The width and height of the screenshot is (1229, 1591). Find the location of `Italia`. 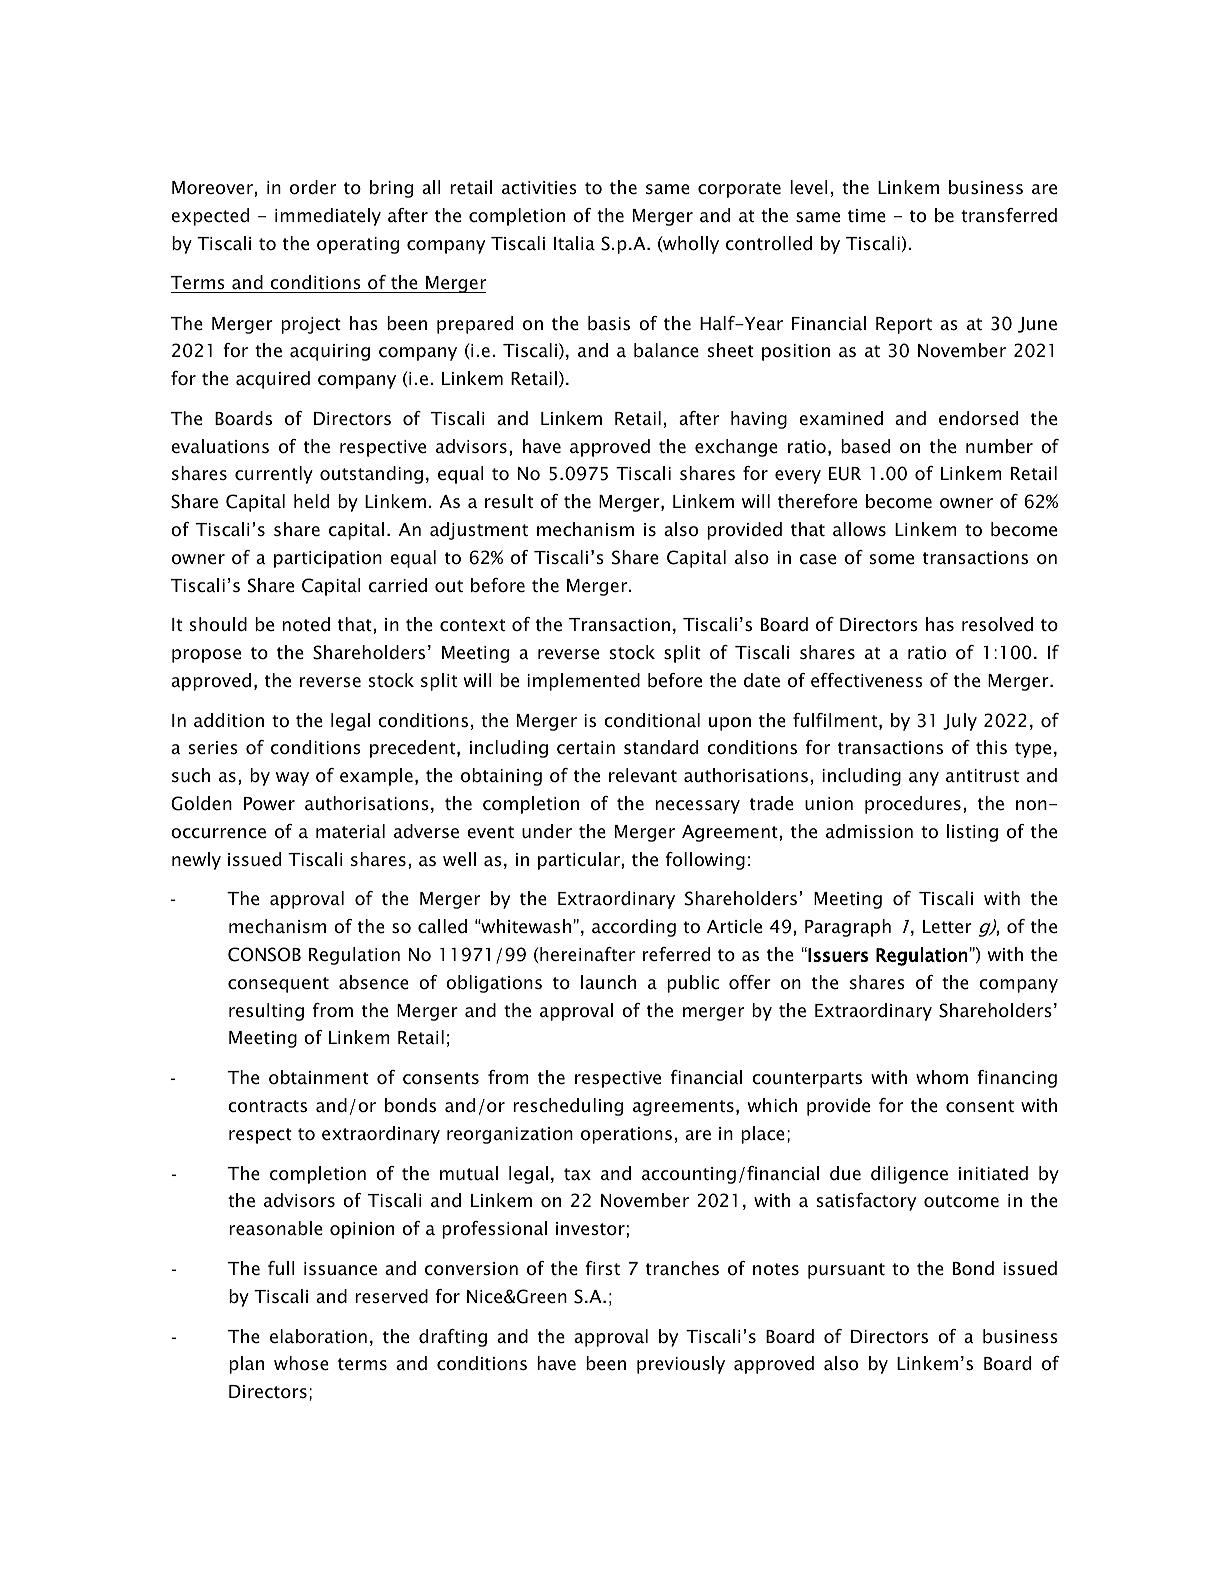

Italia is located at coordinates (574, 243).
